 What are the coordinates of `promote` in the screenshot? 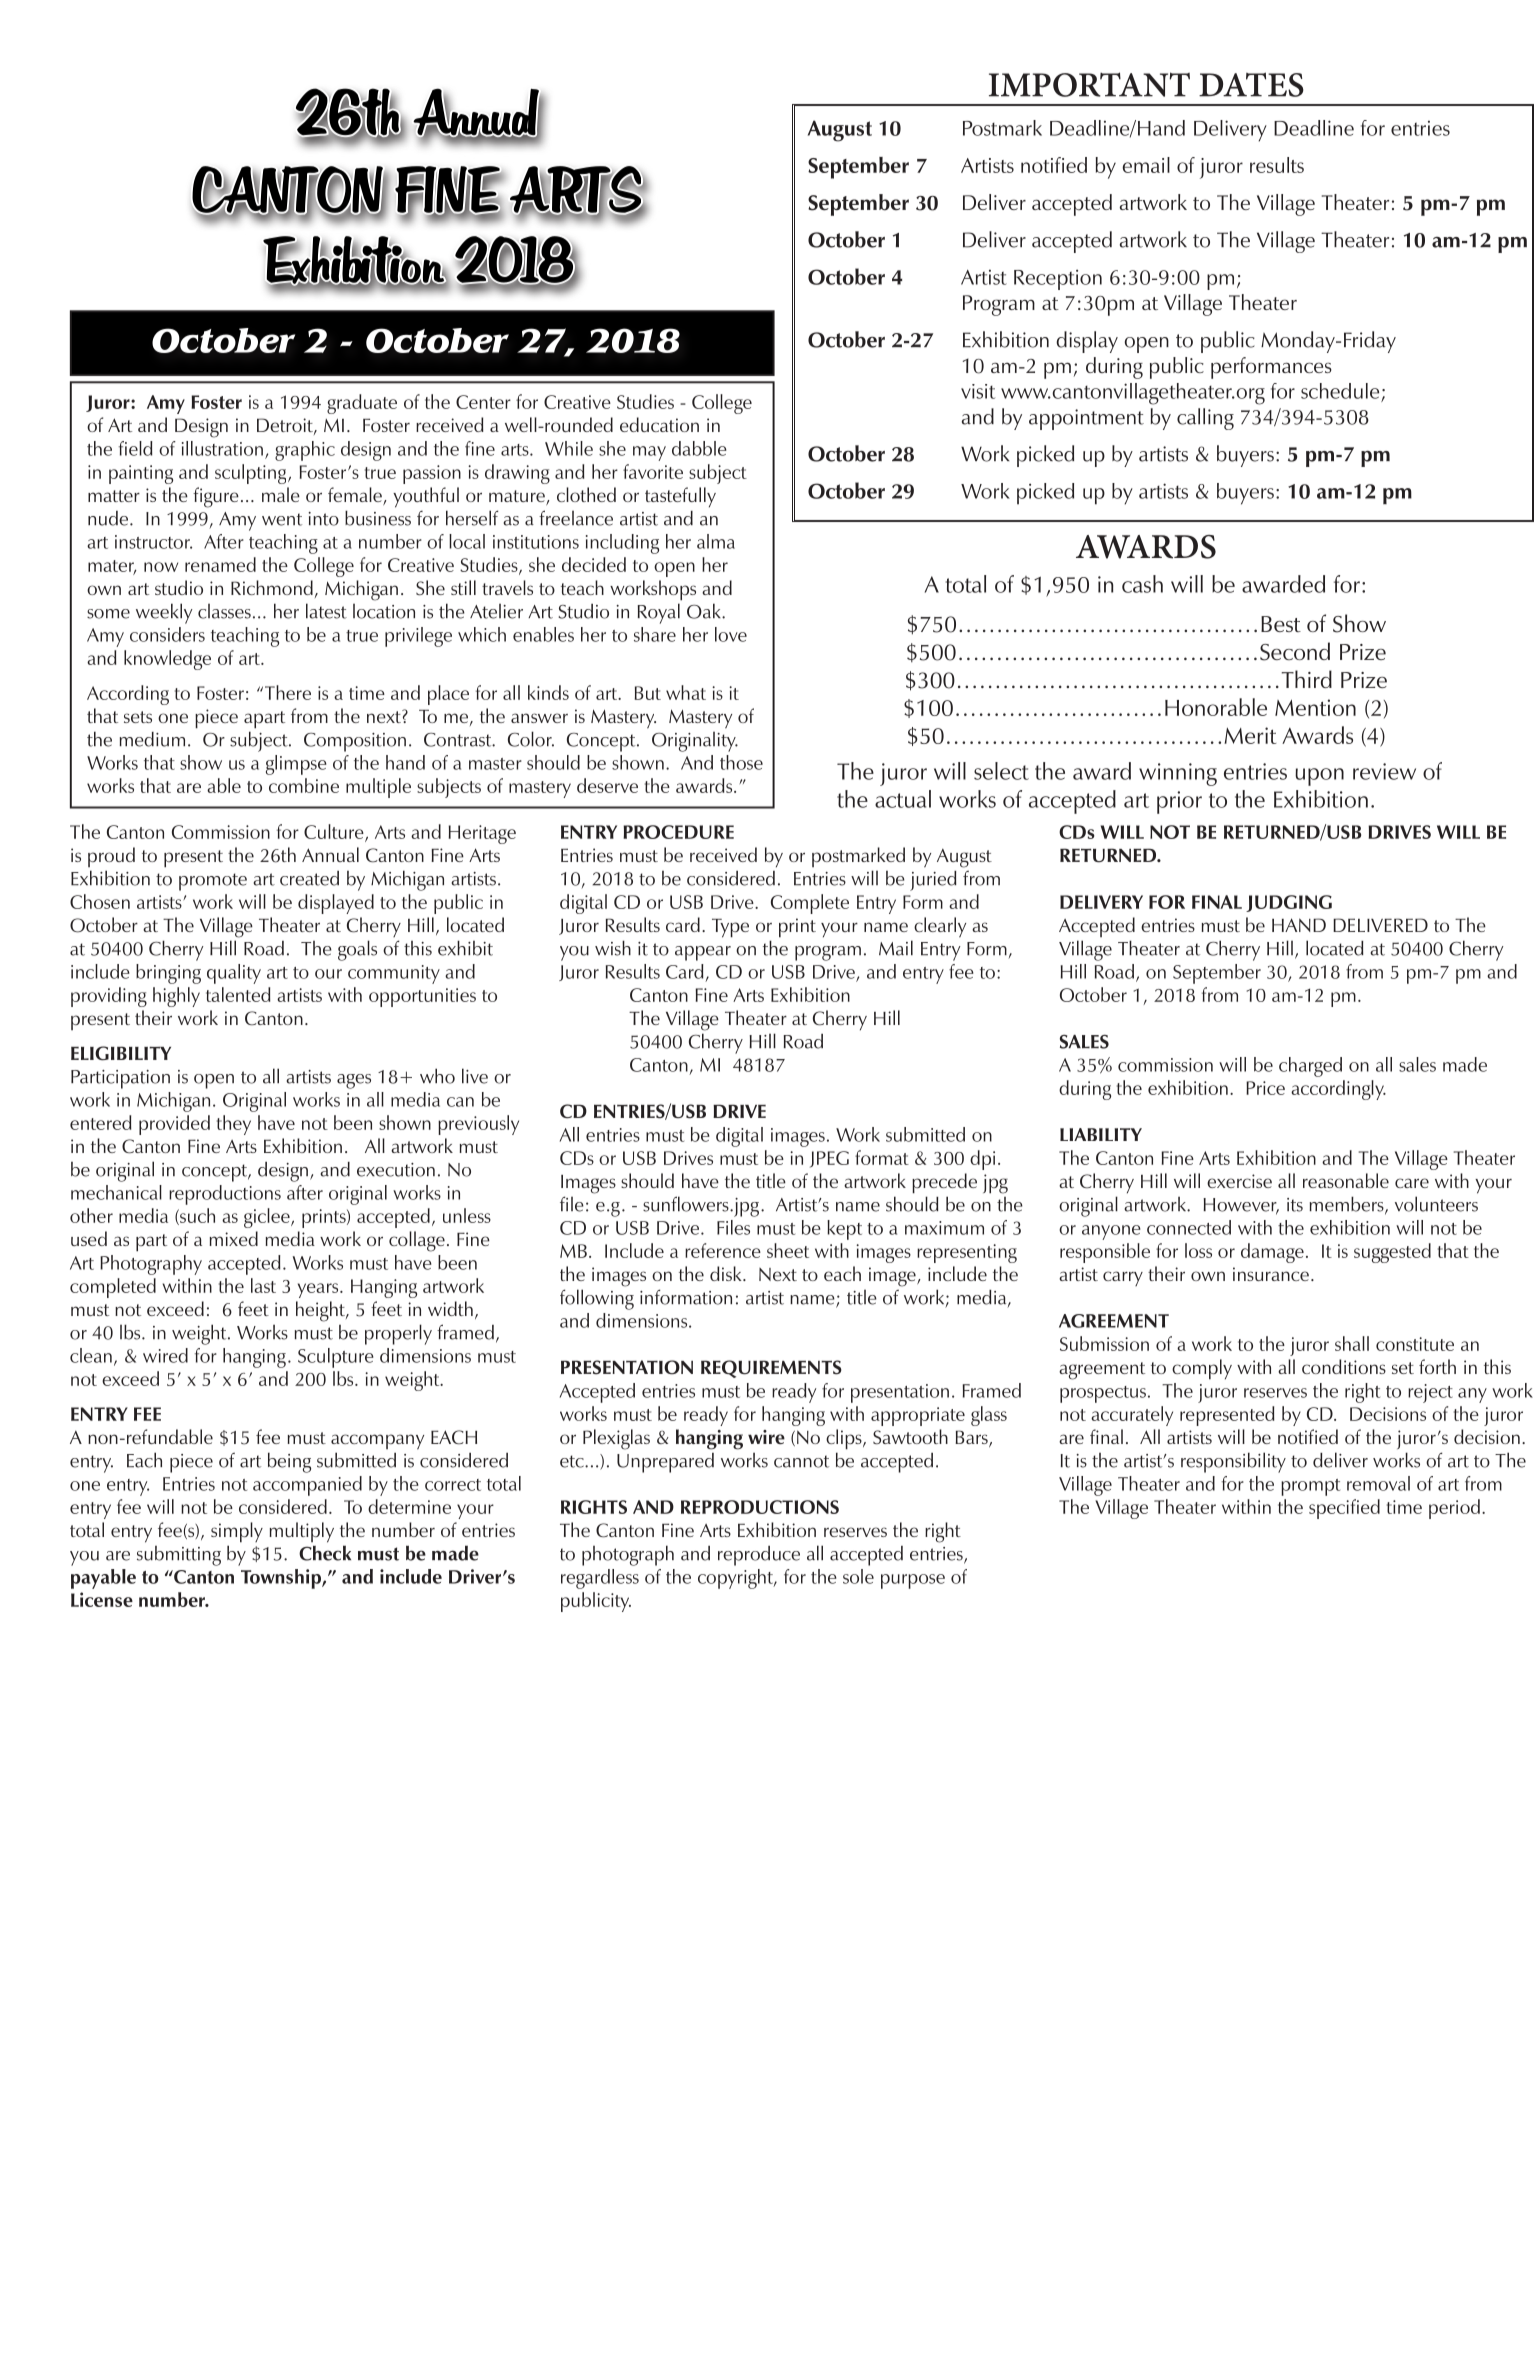 It's located at (213, 882).
